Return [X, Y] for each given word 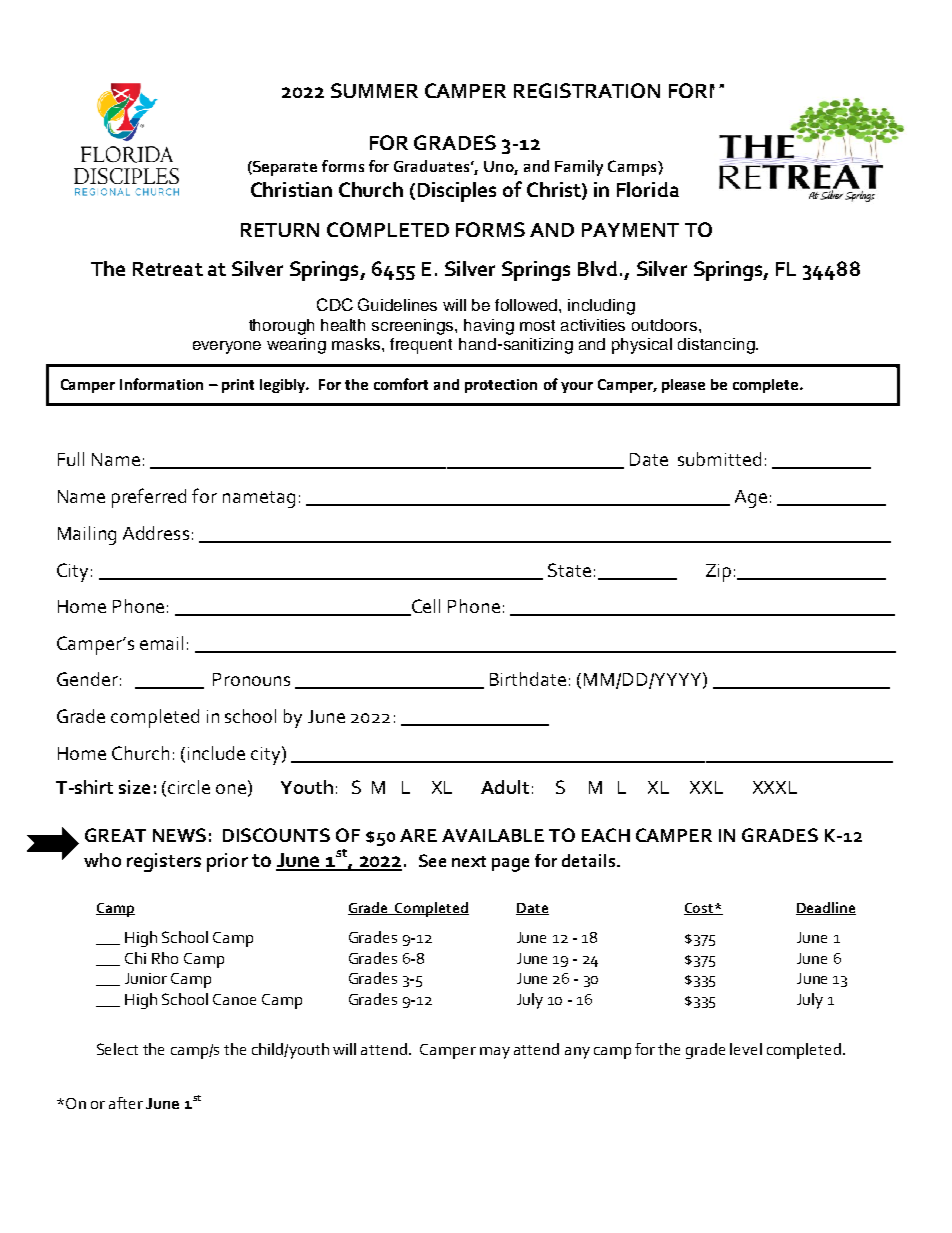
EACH [606, 835]
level [746, 1049]
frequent [421, 346]
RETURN [280, 230]
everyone [227, 347]
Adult [505, 787]
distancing [717, 346]
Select [117, 1049]
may [495, 1053]
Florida [648, 189]
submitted [719, 459]
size [134, 787]
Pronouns [251, 679]
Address [156, 533]
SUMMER [374, 90]
